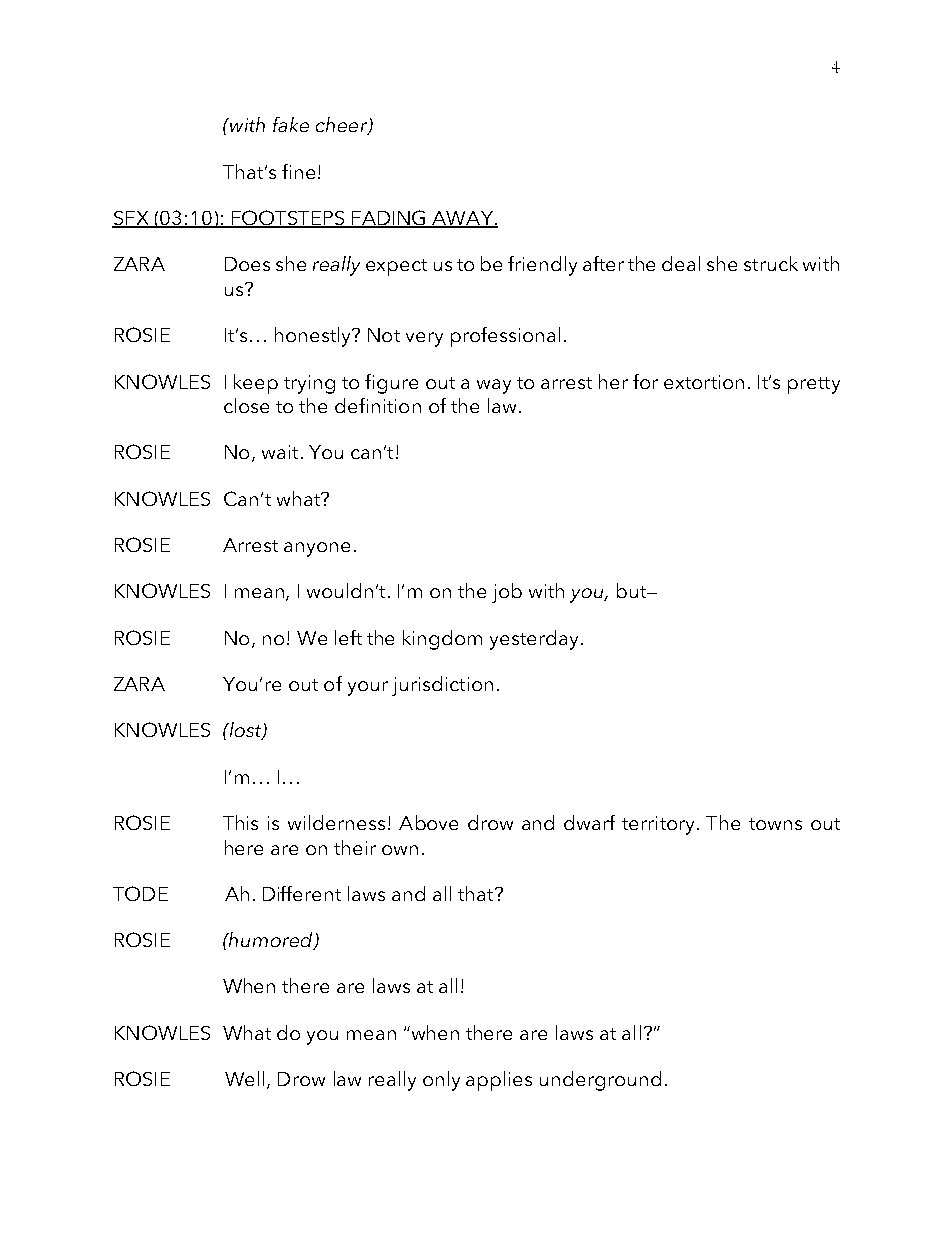 Image resolution: width=952 pixels, height=1233 pixels. Describe the element at coordinates (704, 382) in the page. I see `extortion` at that location.
